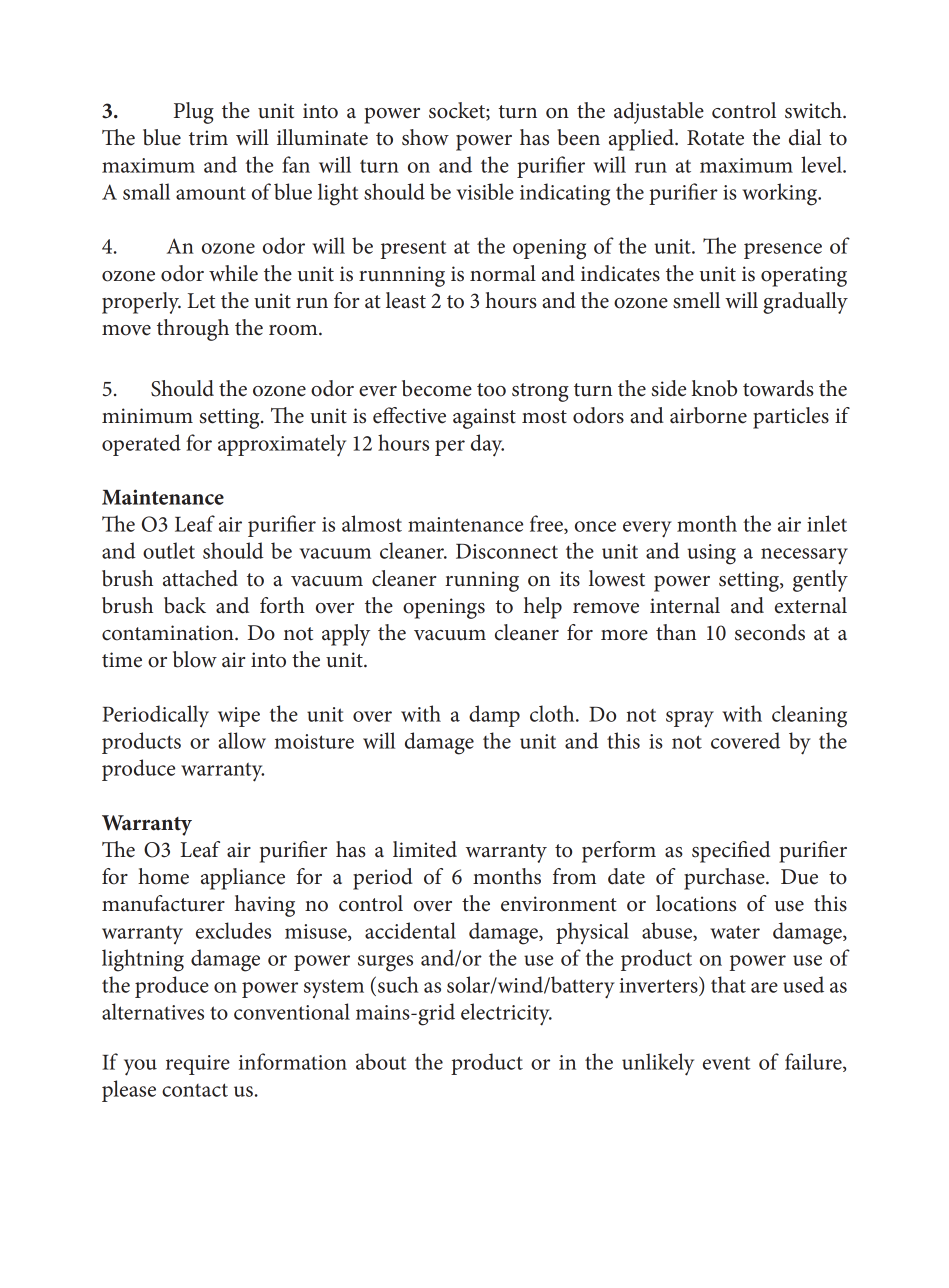  What do you see at coordinates (208, 138) in the document?
I see `trim` at bounding box center [208, 138].
